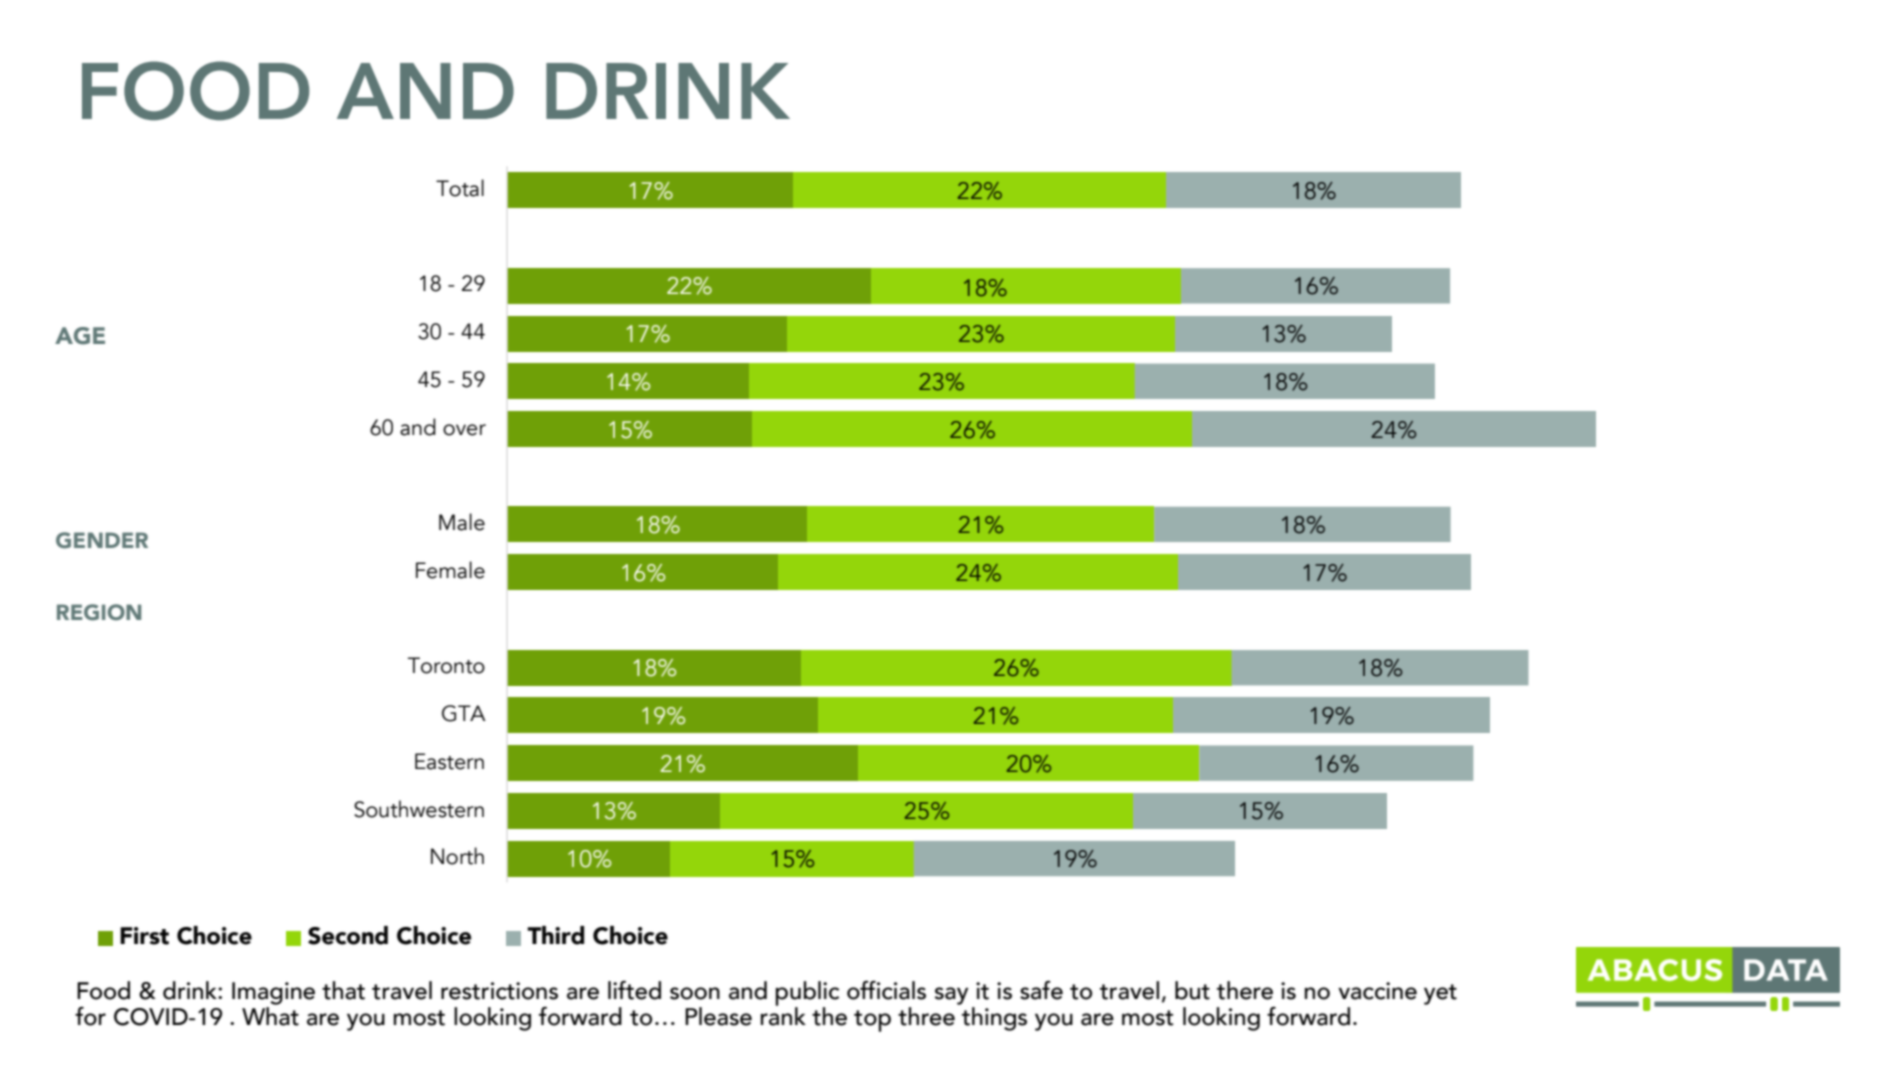  Describe the element at coordinates (555, 935) in the screenshot. I see `Third` at that location.
